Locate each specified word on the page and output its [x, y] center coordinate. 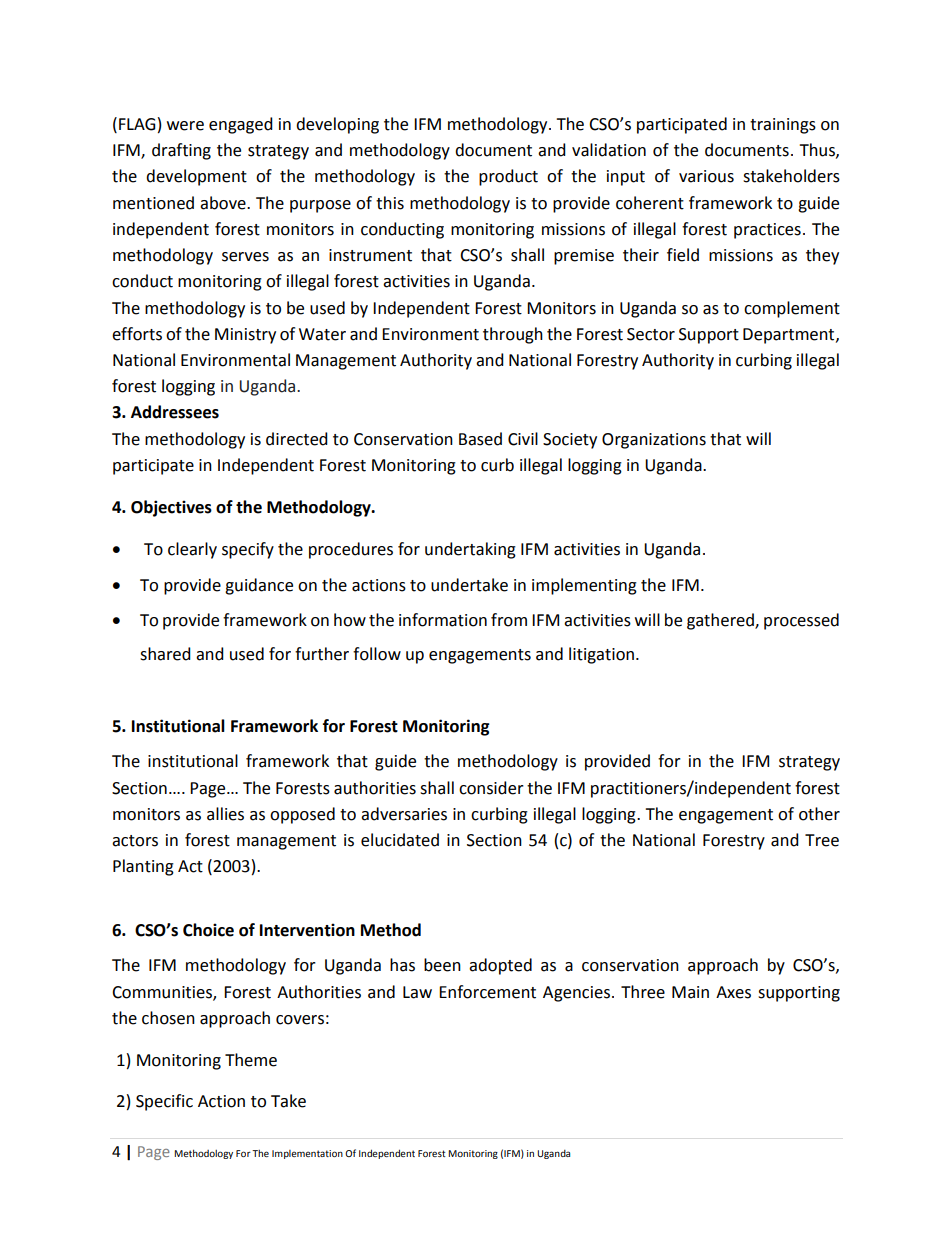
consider [491, 788]
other [819, 814]
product [508, 177]
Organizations [654, 441]
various [706, 176]
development [196, 177]
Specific [164, 1102]
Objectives [171, 508]
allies [225, 814]
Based [480, 439]
